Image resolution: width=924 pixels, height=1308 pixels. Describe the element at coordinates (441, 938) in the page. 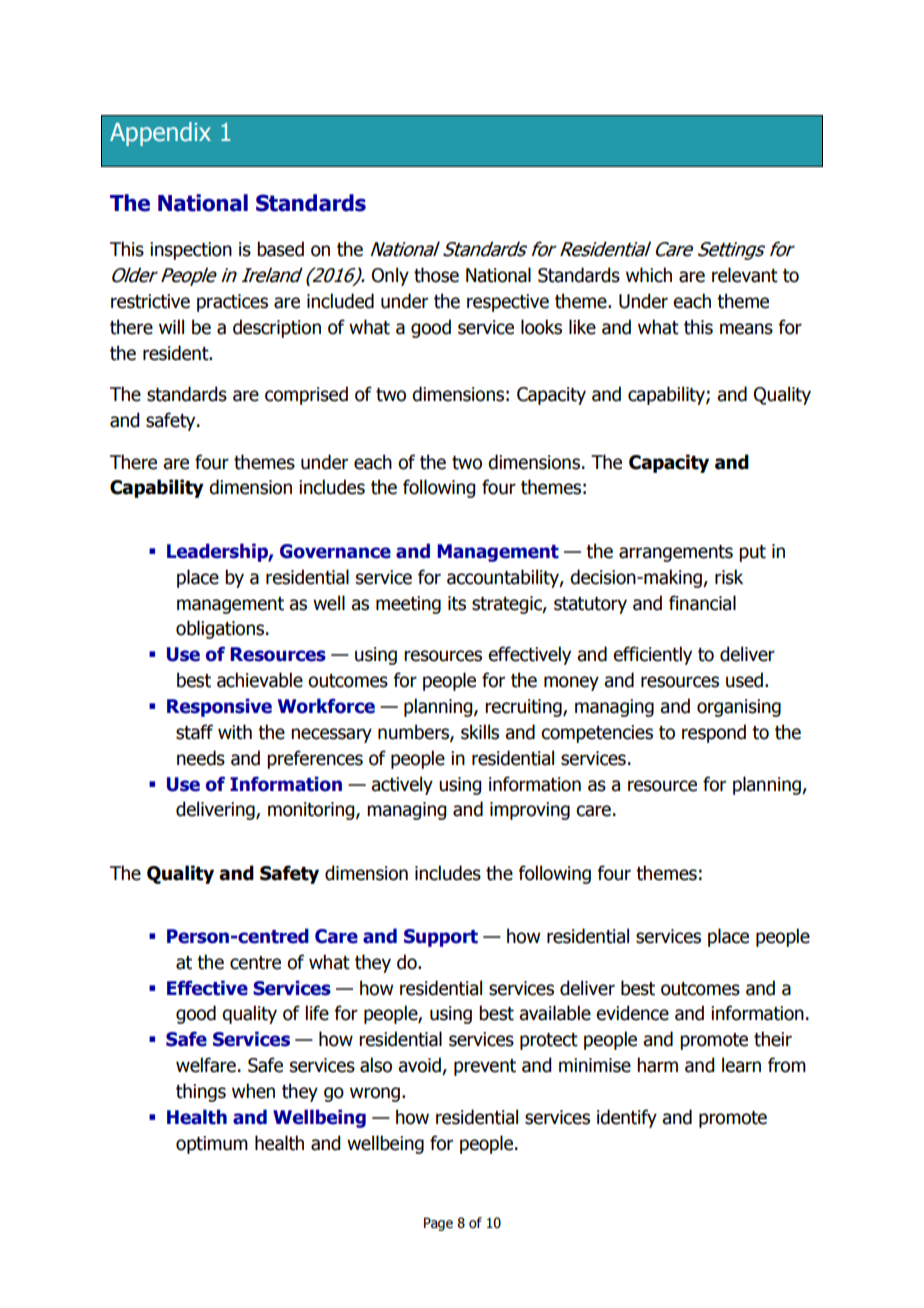

I see `Support` at that location.
